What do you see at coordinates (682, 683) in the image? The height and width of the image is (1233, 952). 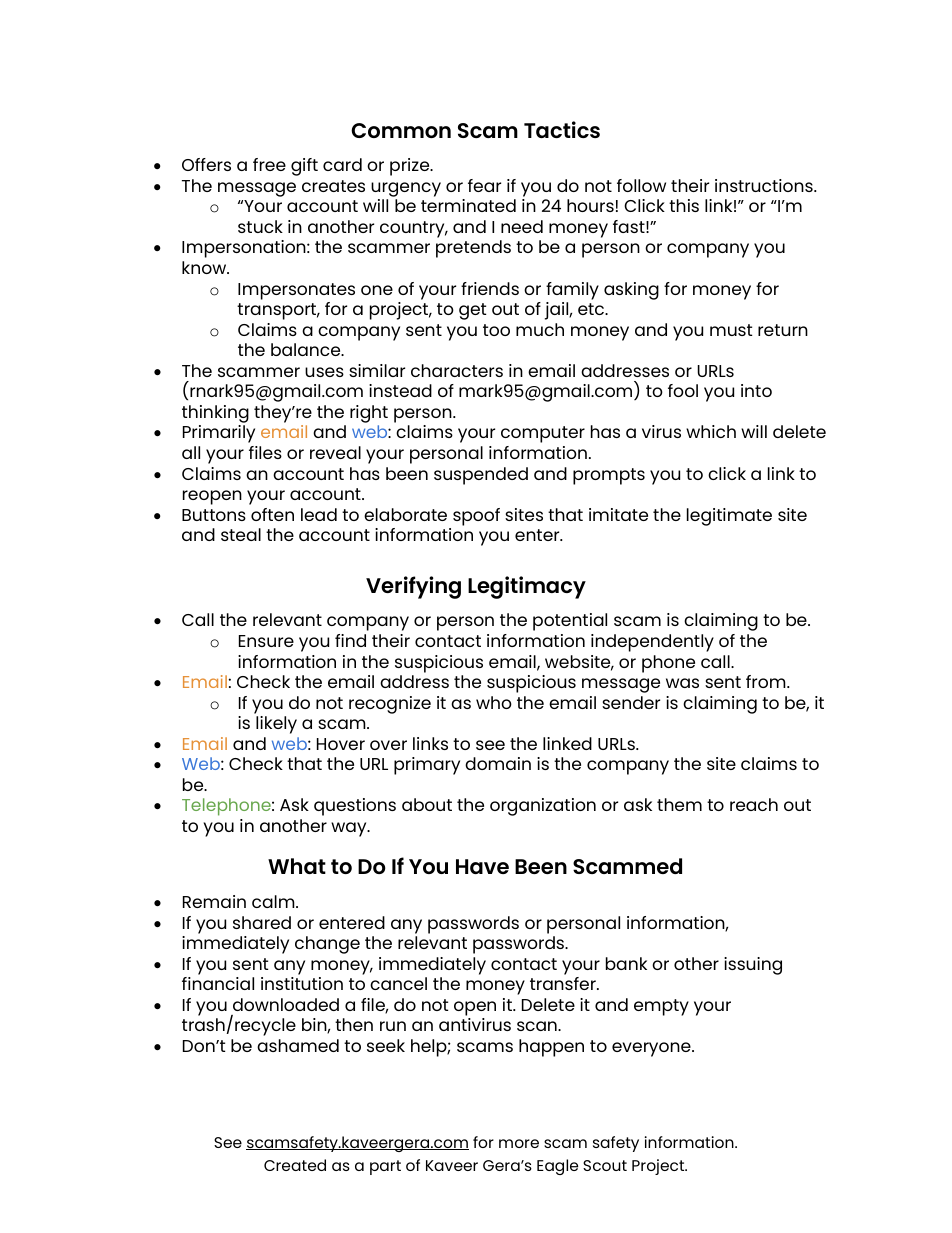 I see `was` at bounding box center [682, 683].
